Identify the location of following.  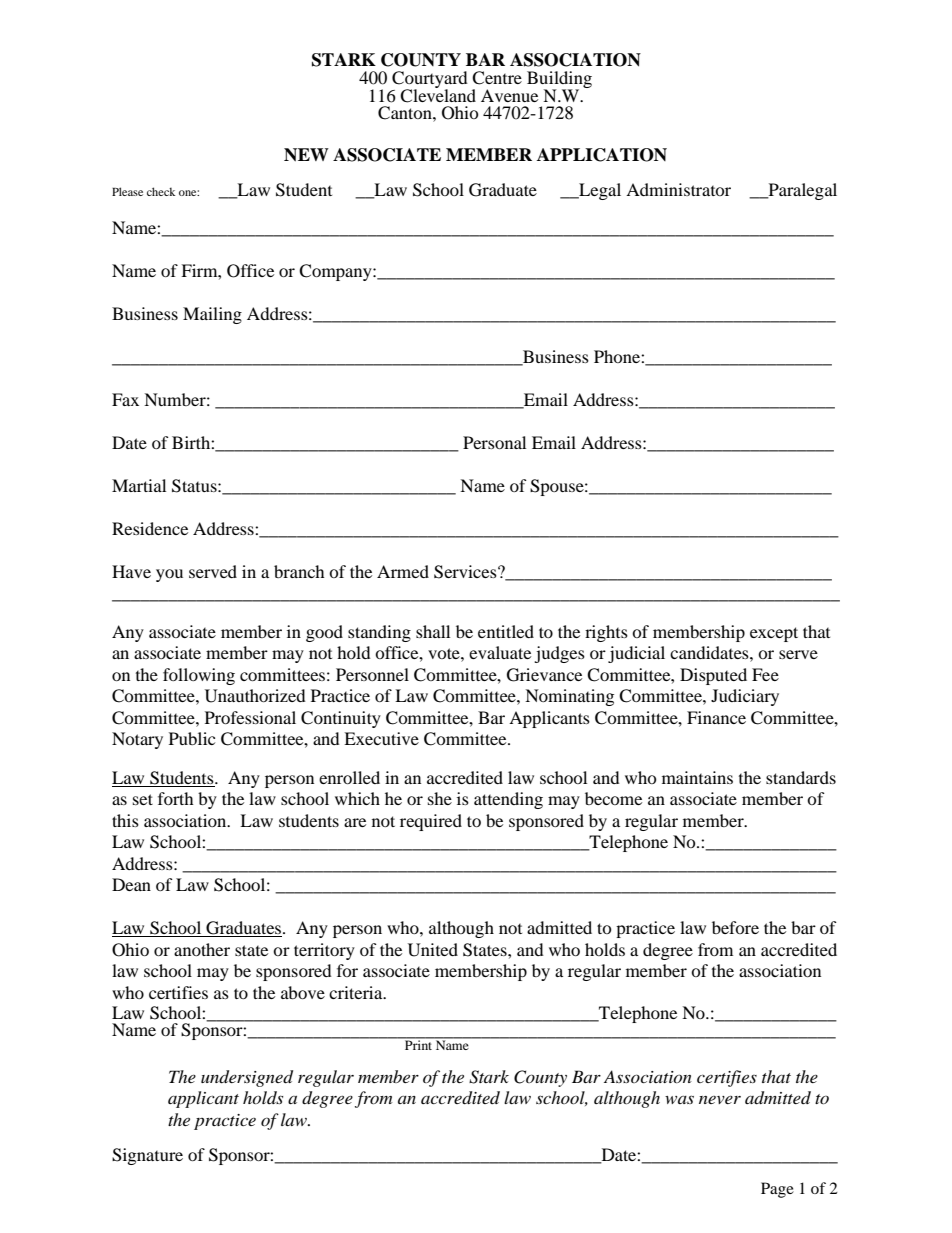
(199, 676).
